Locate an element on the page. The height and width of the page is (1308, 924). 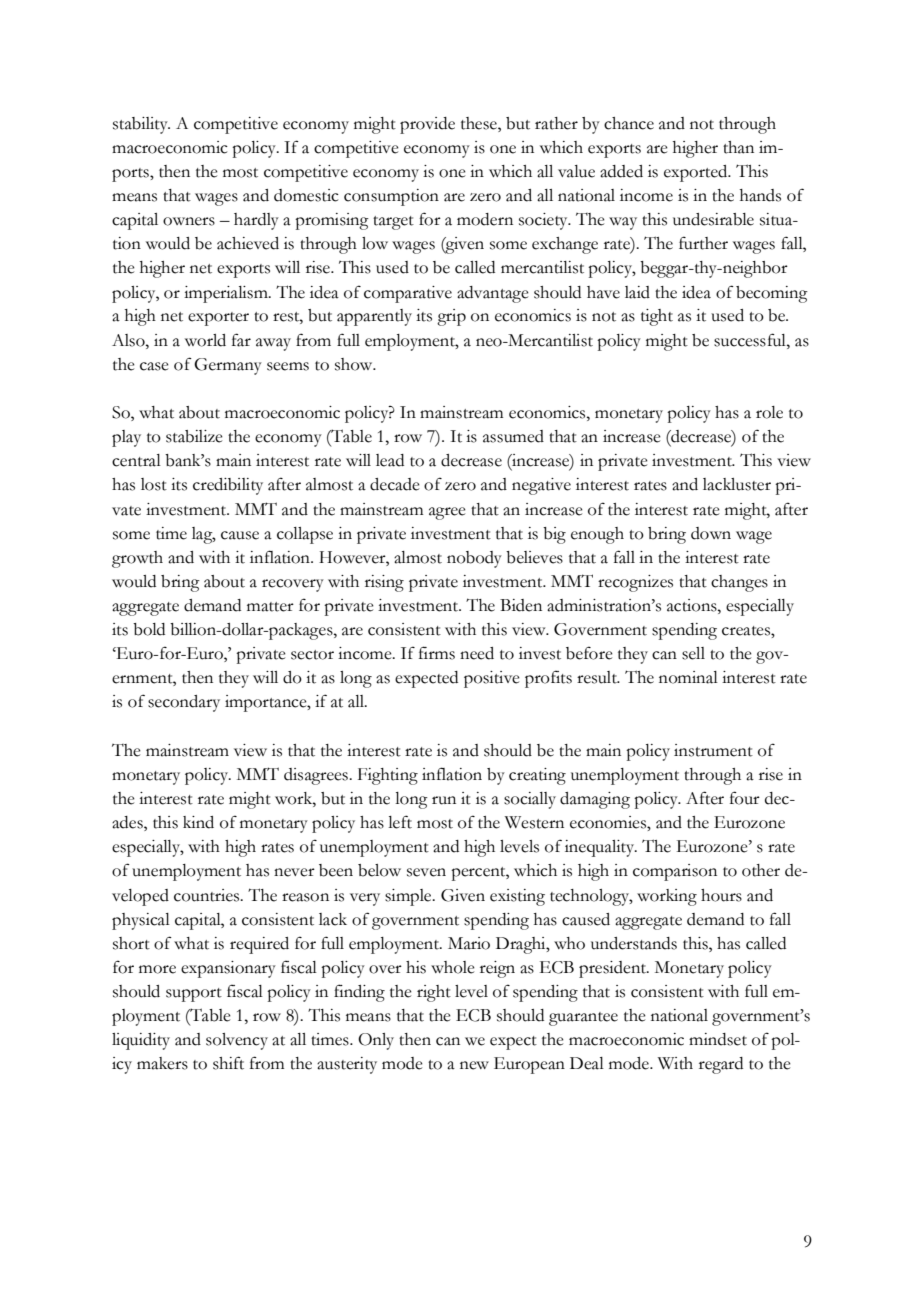
exported is located at coordinates (697, 173).
